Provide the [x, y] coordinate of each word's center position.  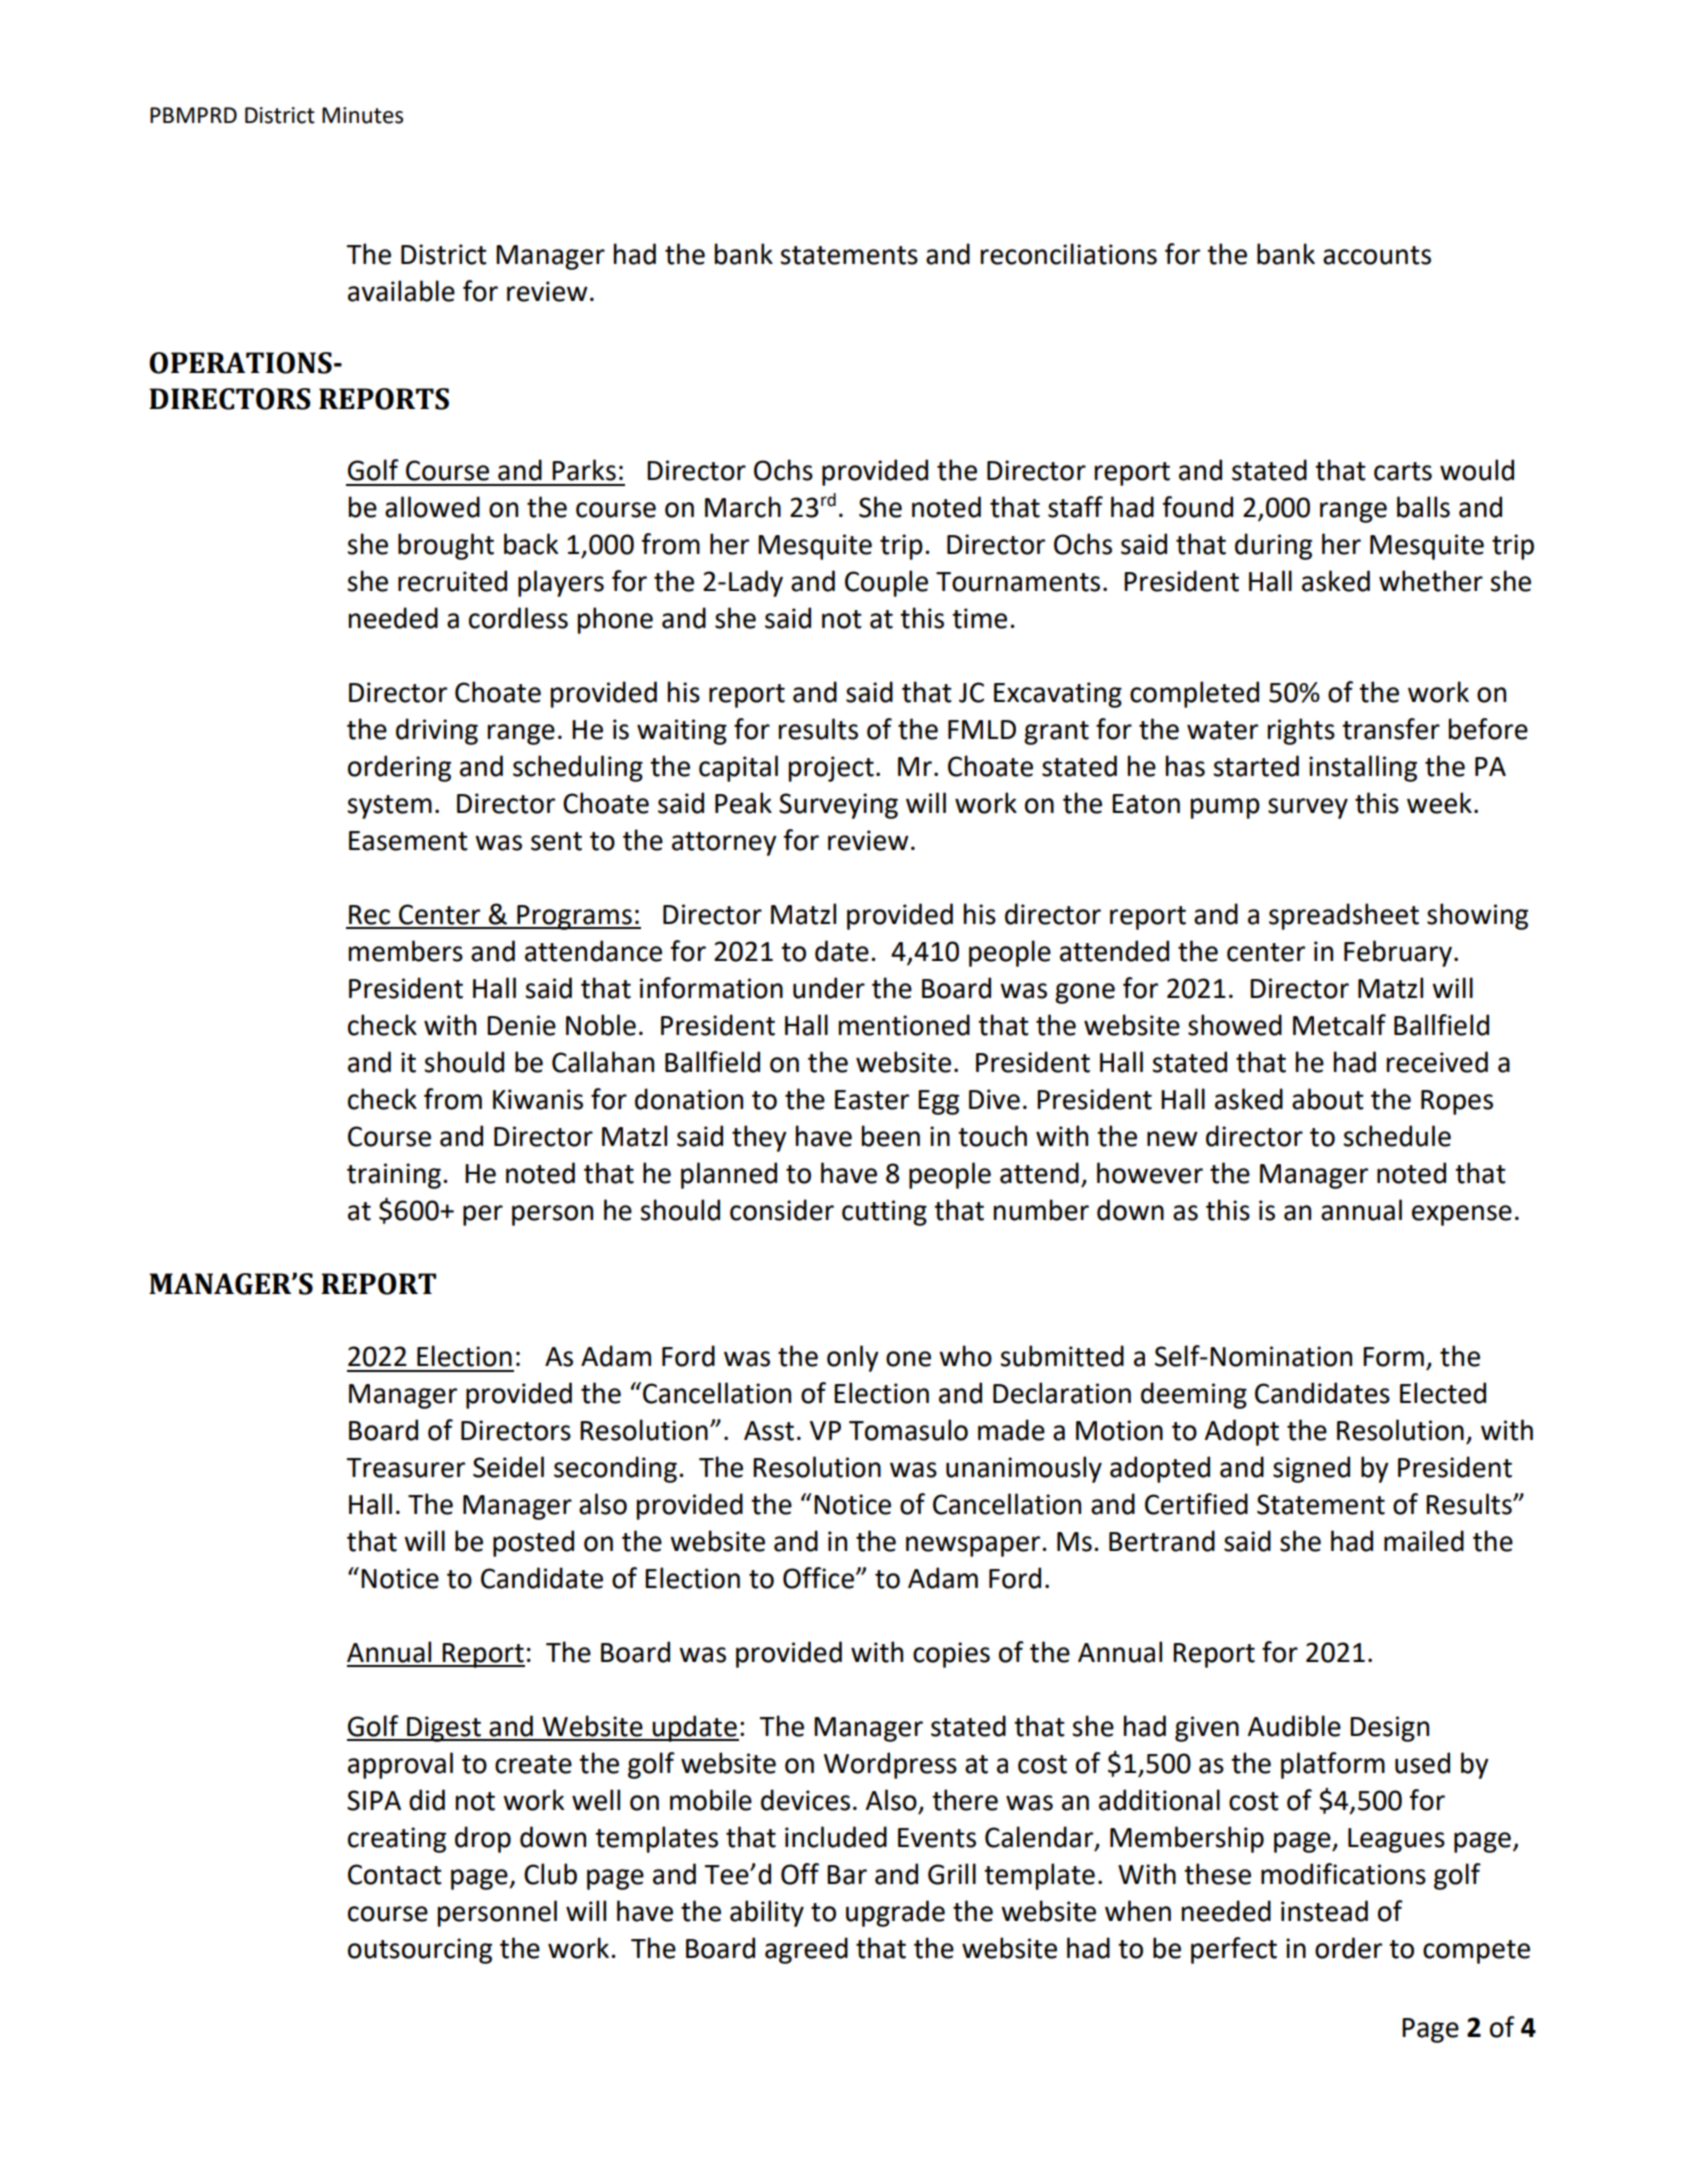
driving [437, 731]
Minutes [362, 115]
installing [1363, 768]
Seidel [508, 1467]
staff [1075, 507]
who [965, 1356]
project [831, 769]
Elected [1443, 1393]
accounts [1377, 255]
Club [550, 1874]
